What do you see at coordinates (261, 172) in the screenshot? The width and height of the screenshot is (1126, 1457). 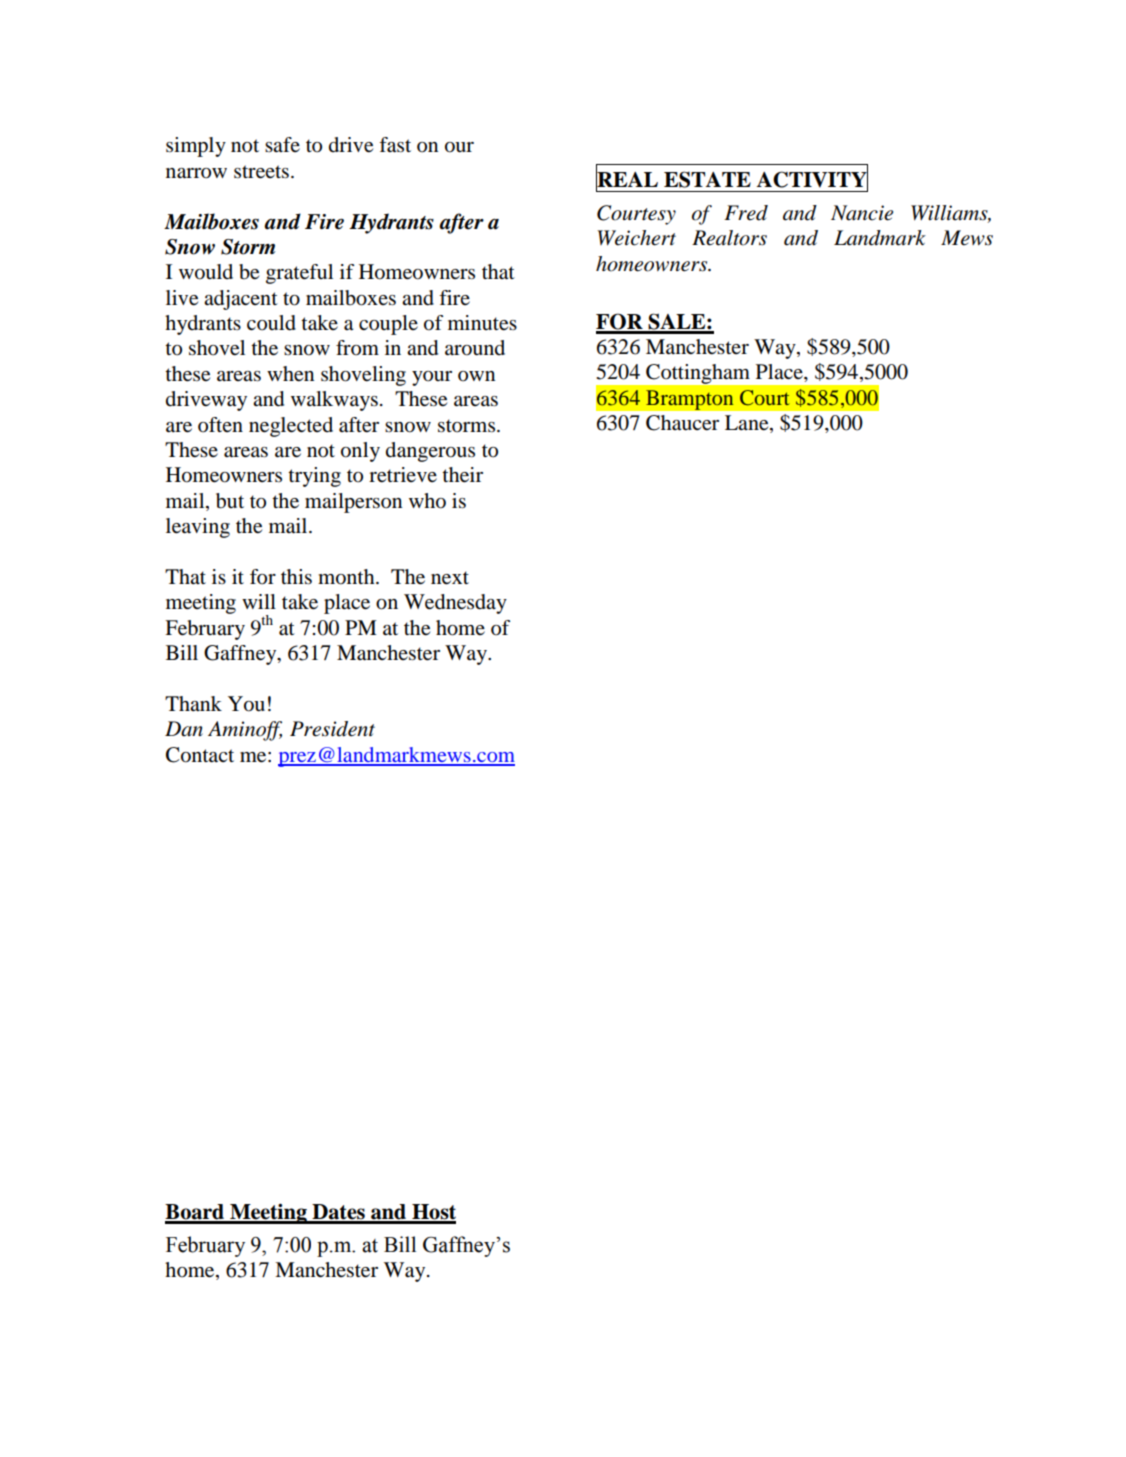 I see `streets` at bounding box center [261, 172].
